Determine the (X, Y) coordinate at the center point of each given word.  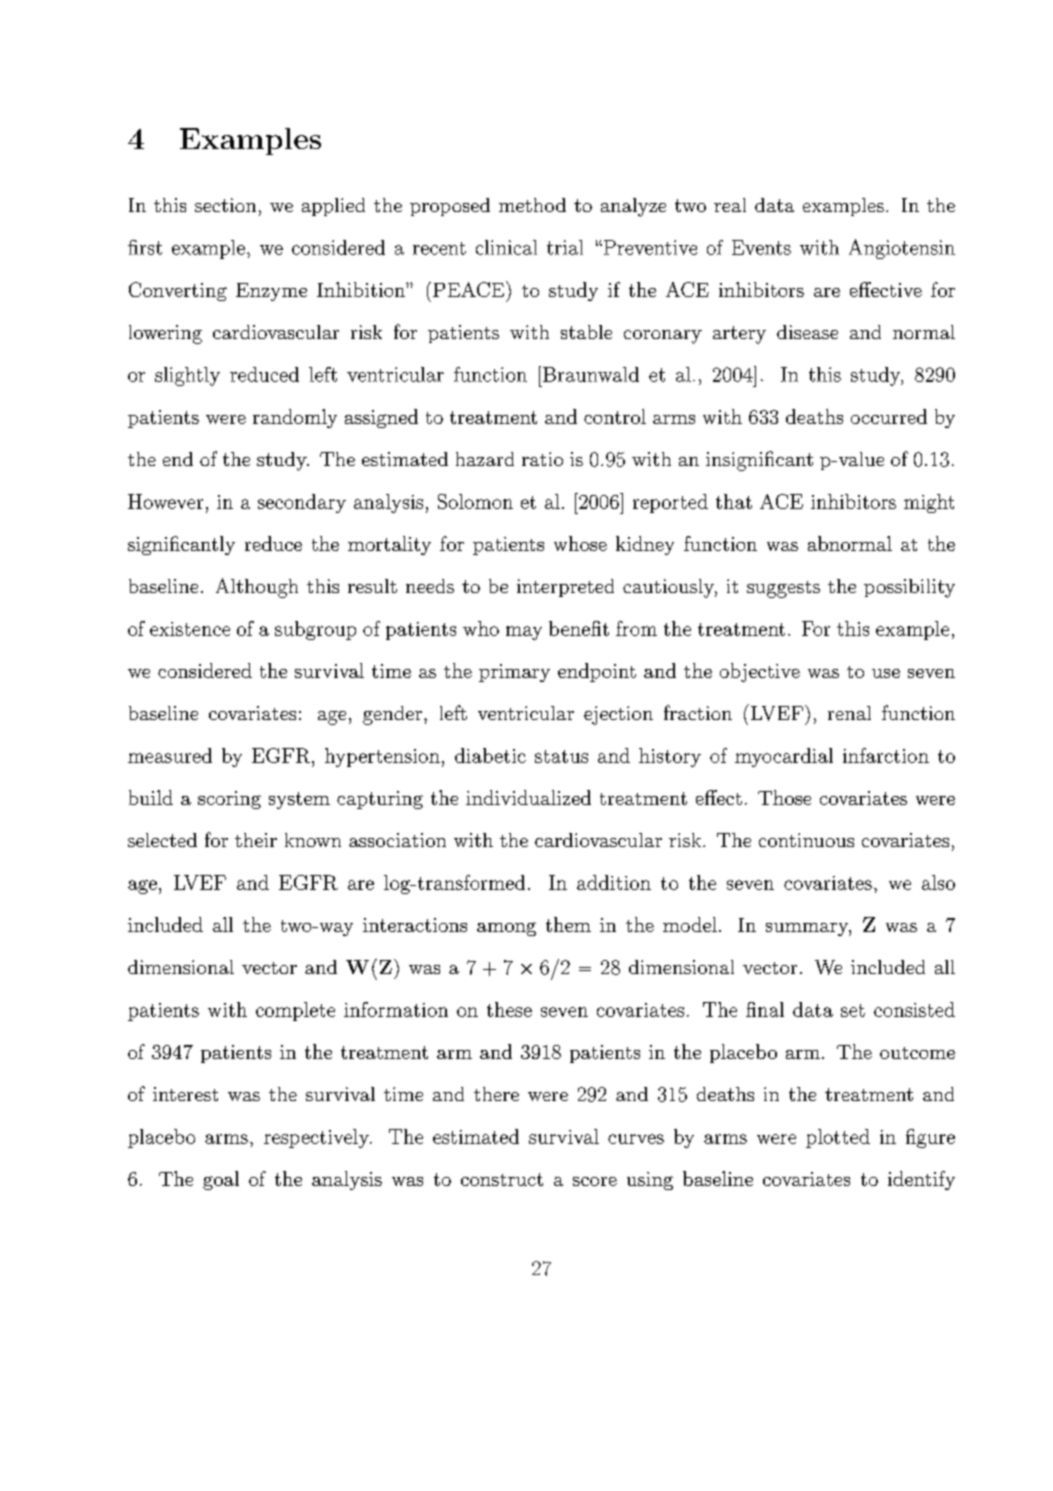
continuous (806, 840)
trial (565, 247)
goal (221, 1180)
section (225, 205)
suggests (783, 589)
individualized (528, 797)
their (256, 840)
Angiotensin (902, 249)
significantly (181, 545)
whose (580, 543)
